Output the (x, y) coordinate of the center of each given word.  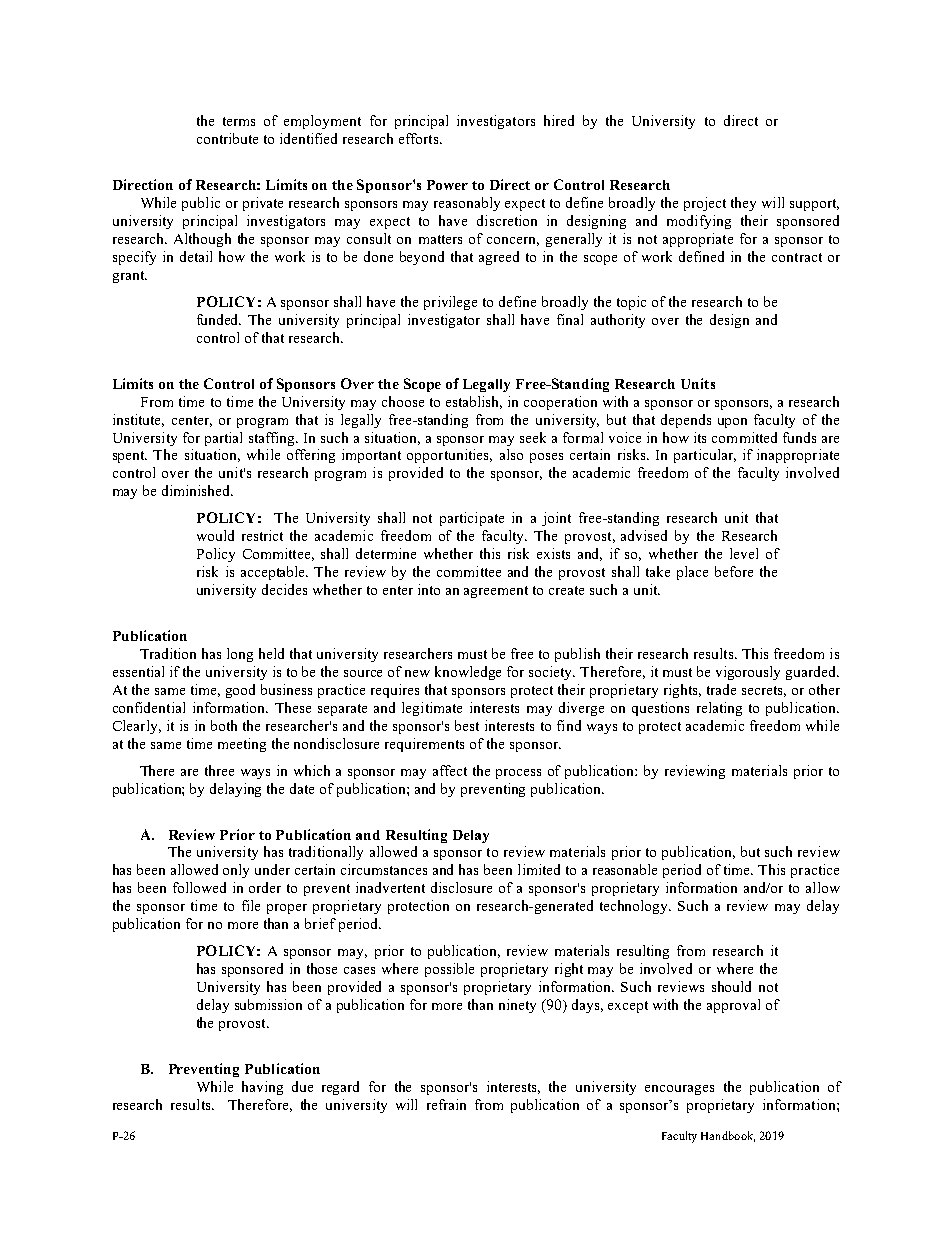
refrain (446, 1104)
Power (447, 185)
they (743, 204)
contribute (227, 138)
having (262, 1088)
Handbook (728, 1136)
